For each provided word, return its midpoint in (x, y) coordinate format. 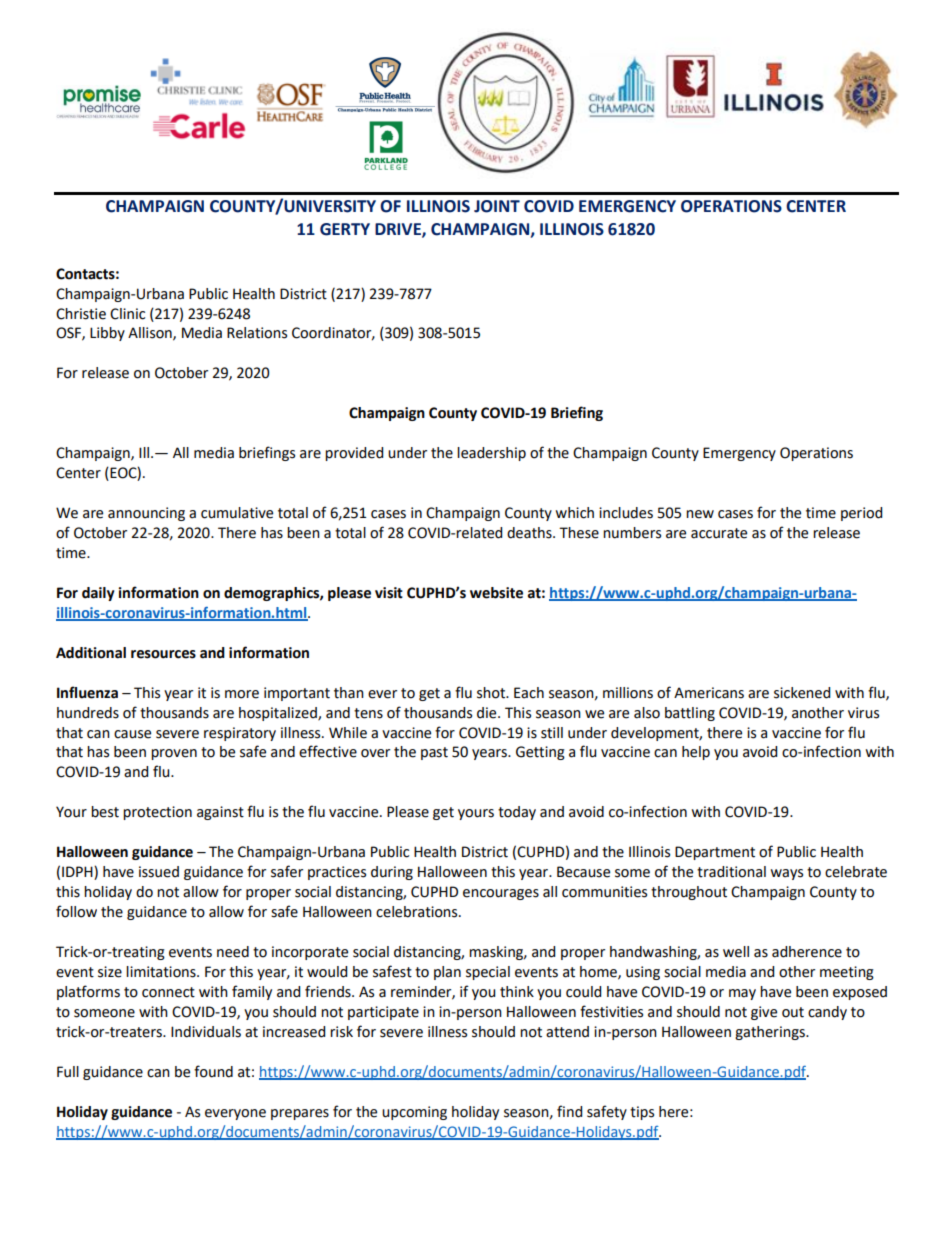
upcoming (414, 1113)
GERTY (345, 229)
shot (492, 693)
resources (163, 654)
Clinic (127, 314)
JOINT (497, 206)
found (213, 1071)
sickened (802, 693)
